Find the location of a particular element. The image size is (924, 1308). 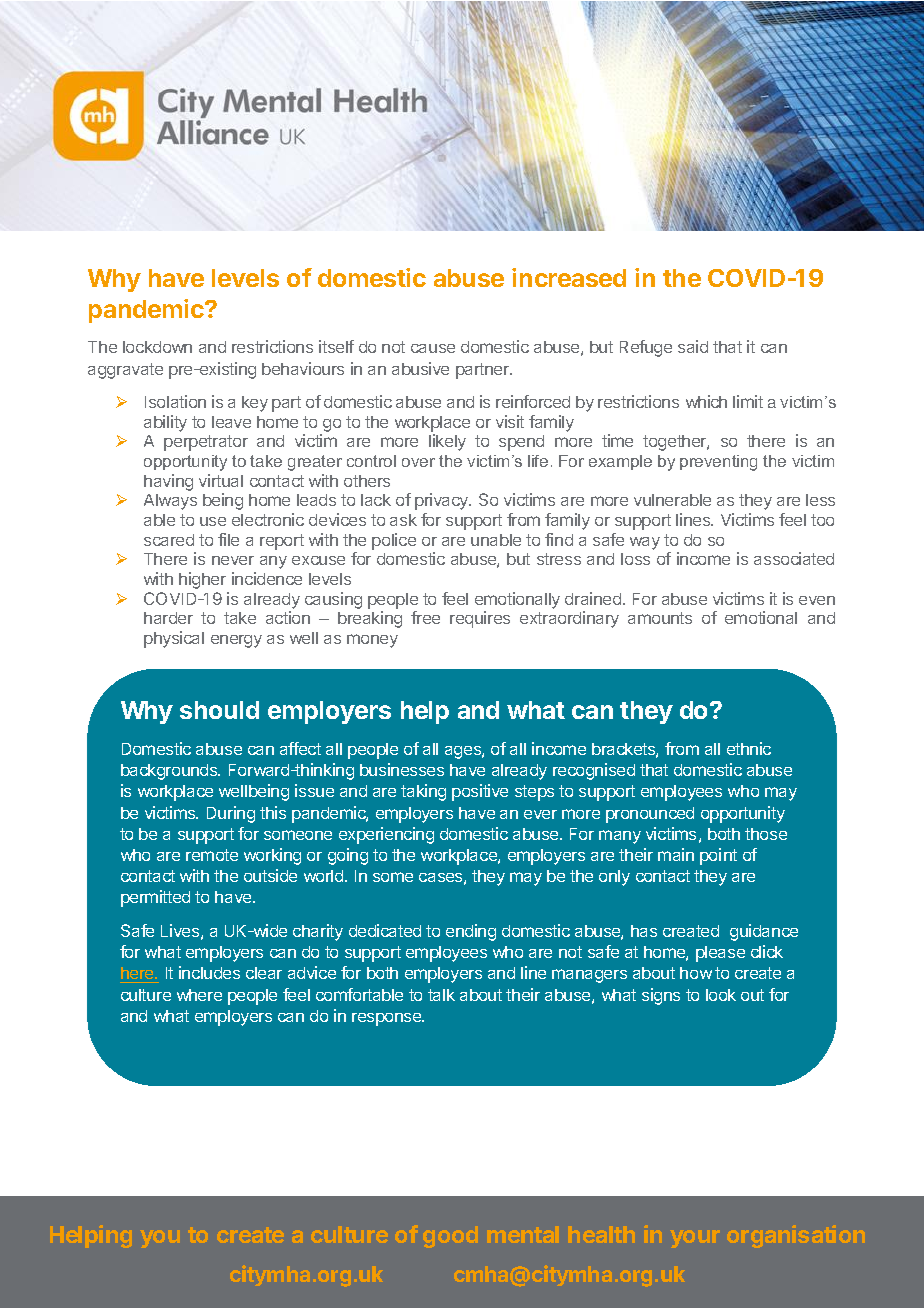

over is located at coordinates (418, 462).
